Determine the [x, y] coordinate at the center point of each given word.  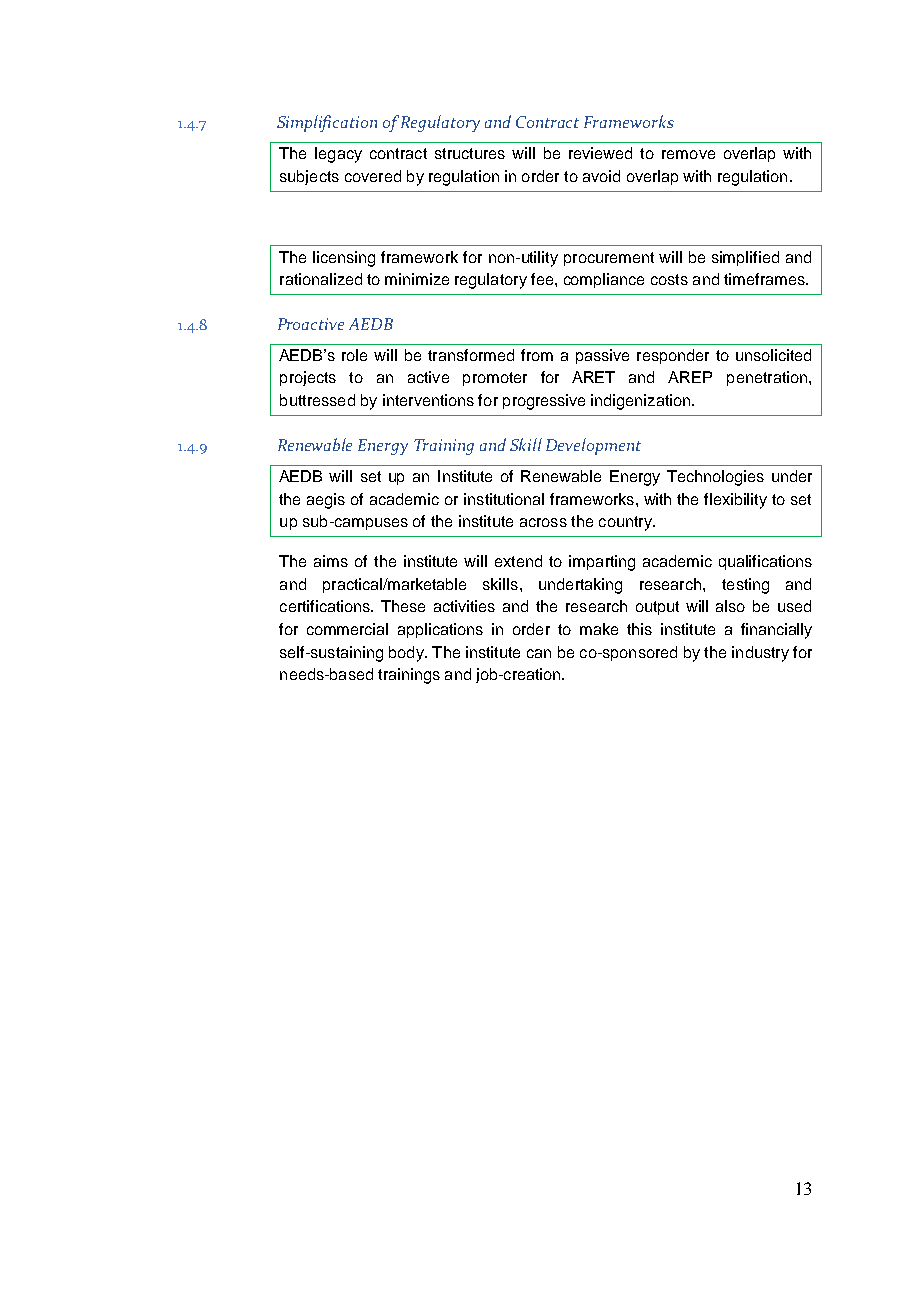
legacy [338, 155]
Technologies [715, 478]
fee [543, 279]
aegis [326, 501]
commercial [347, 629]
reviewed [600, 153]
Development [593, 446]
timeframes [765, 279]
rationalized [321, 279]
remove [688, 154]
